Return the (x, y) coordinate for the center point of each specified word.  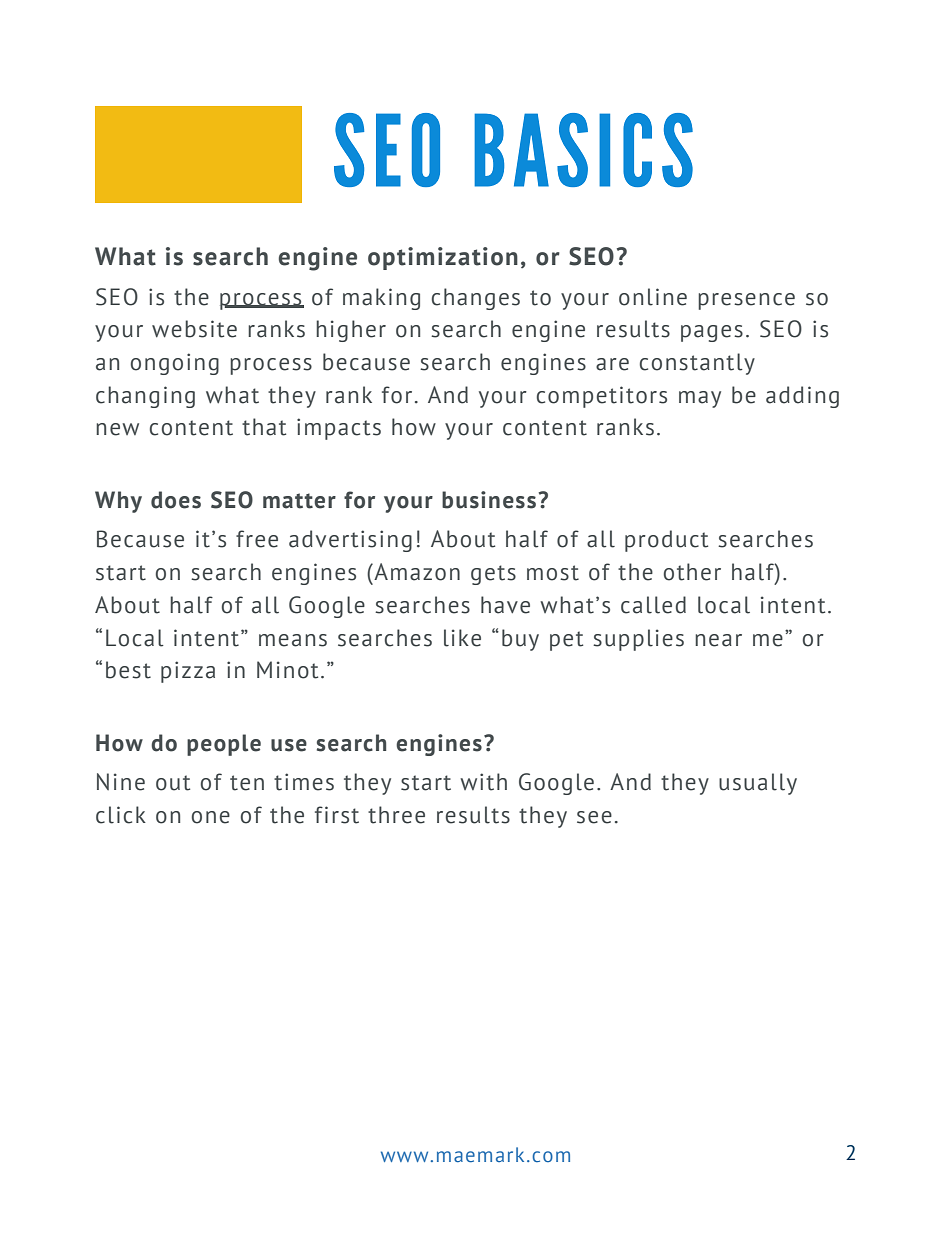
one (211, 817)
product (666, 541)
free (257, 539)
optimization (443, 258)
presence (746, 301)
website (194, 329)
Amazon (416, 572)
